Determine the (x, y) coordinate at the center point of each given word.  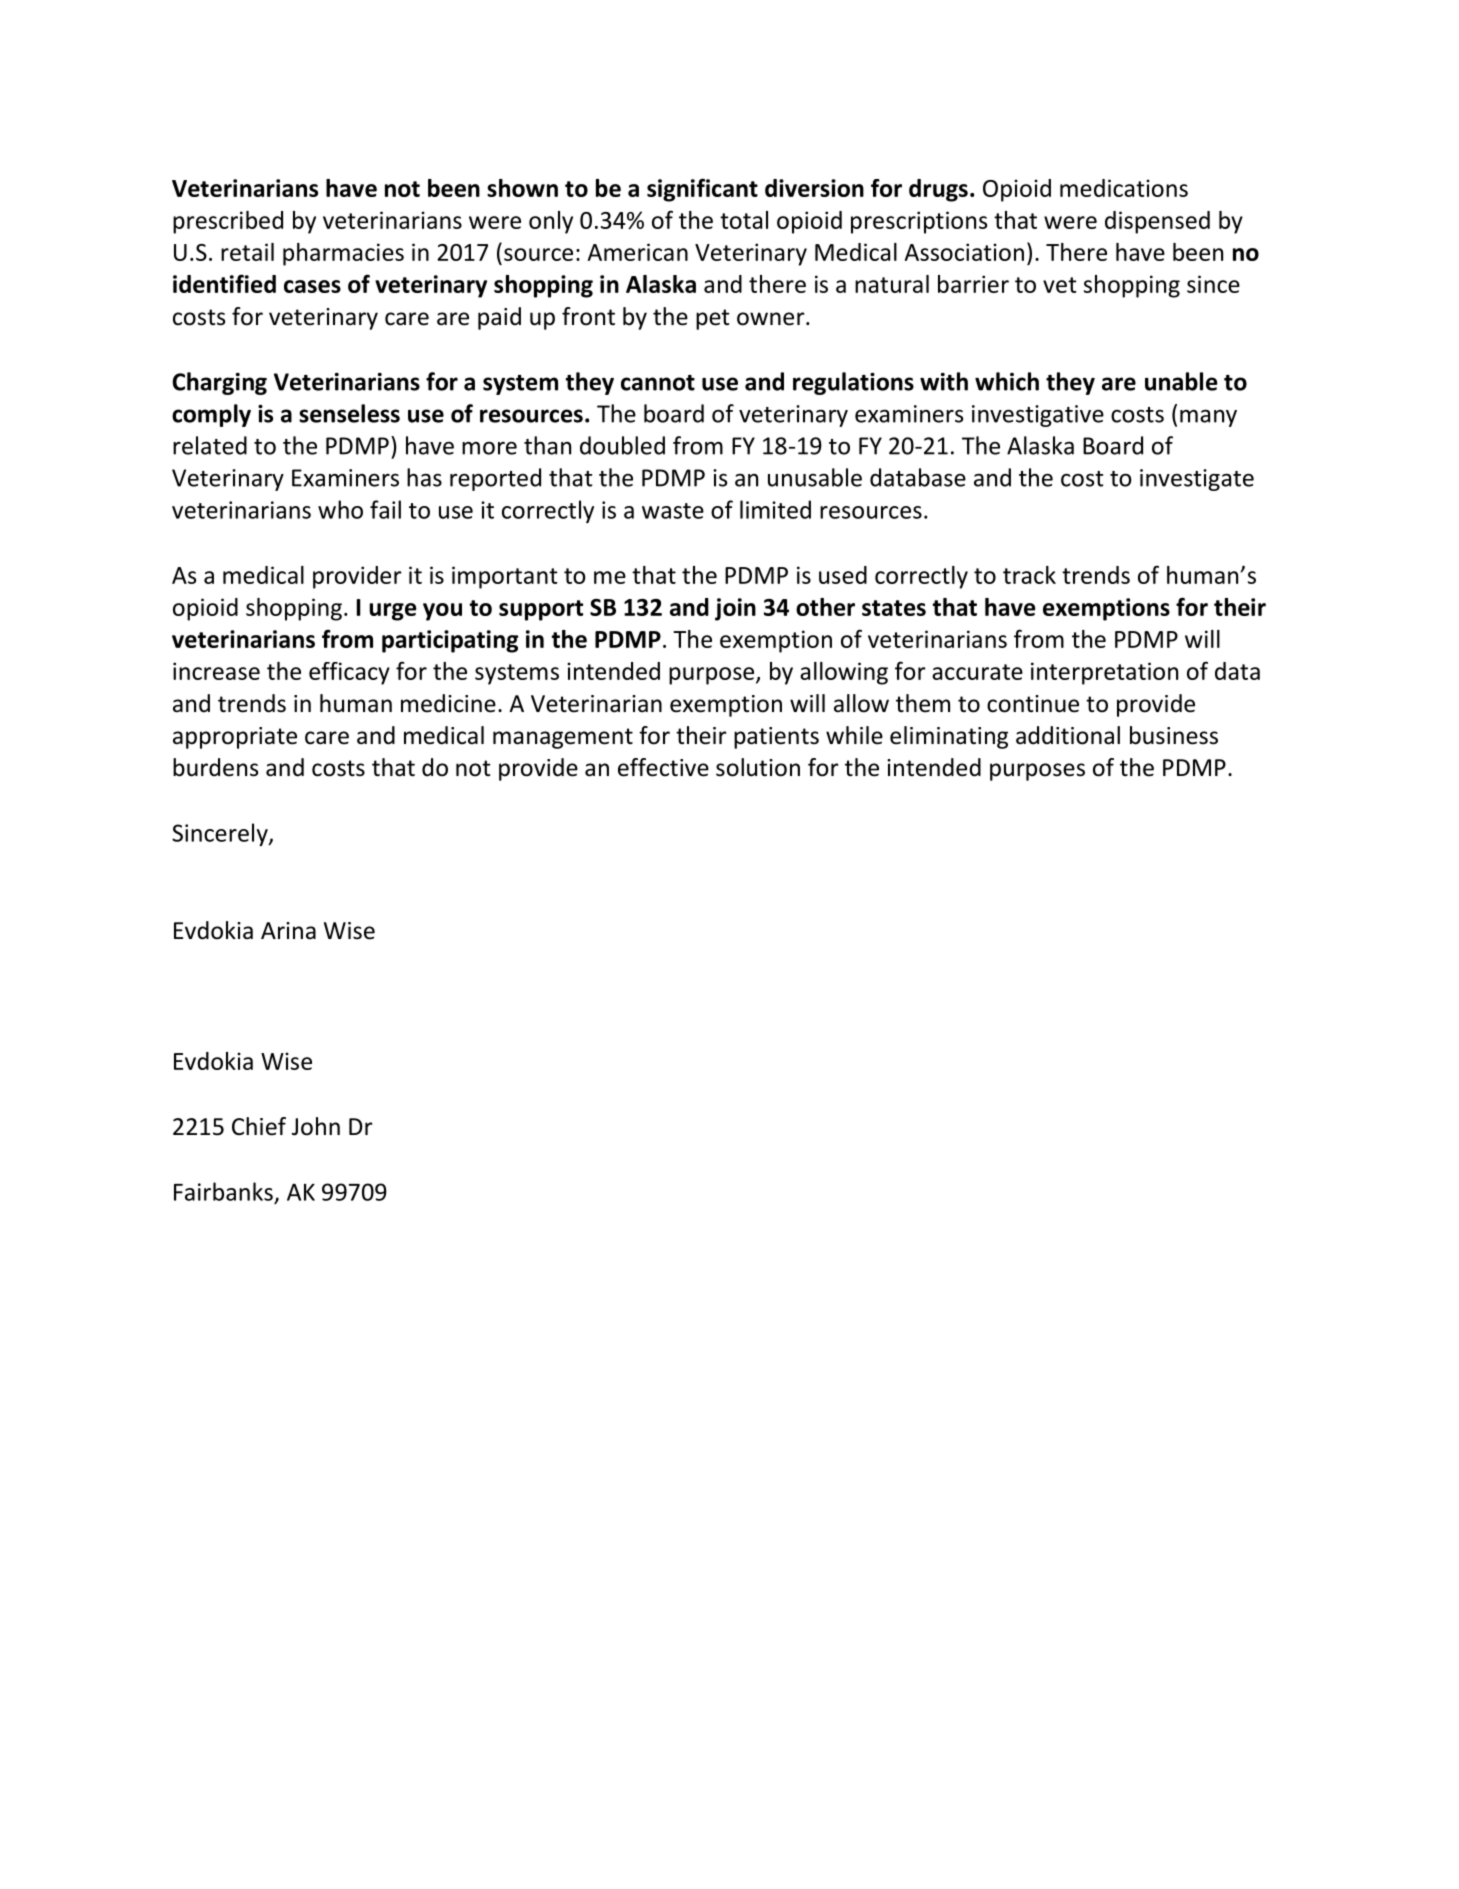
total (744, 220)
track (1029, 575)
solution (758, 767)
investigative (1038, 416)
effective (663, 767)
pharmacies (343, 254)
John (316, 1126)
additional (1068, 735)
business (1174, 735)
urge (392, 612)
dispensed (1157, 222)
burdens (215, 767)
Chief (259, 1126)
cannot (658, 383)
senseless (349, 413)
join (735, 609)
